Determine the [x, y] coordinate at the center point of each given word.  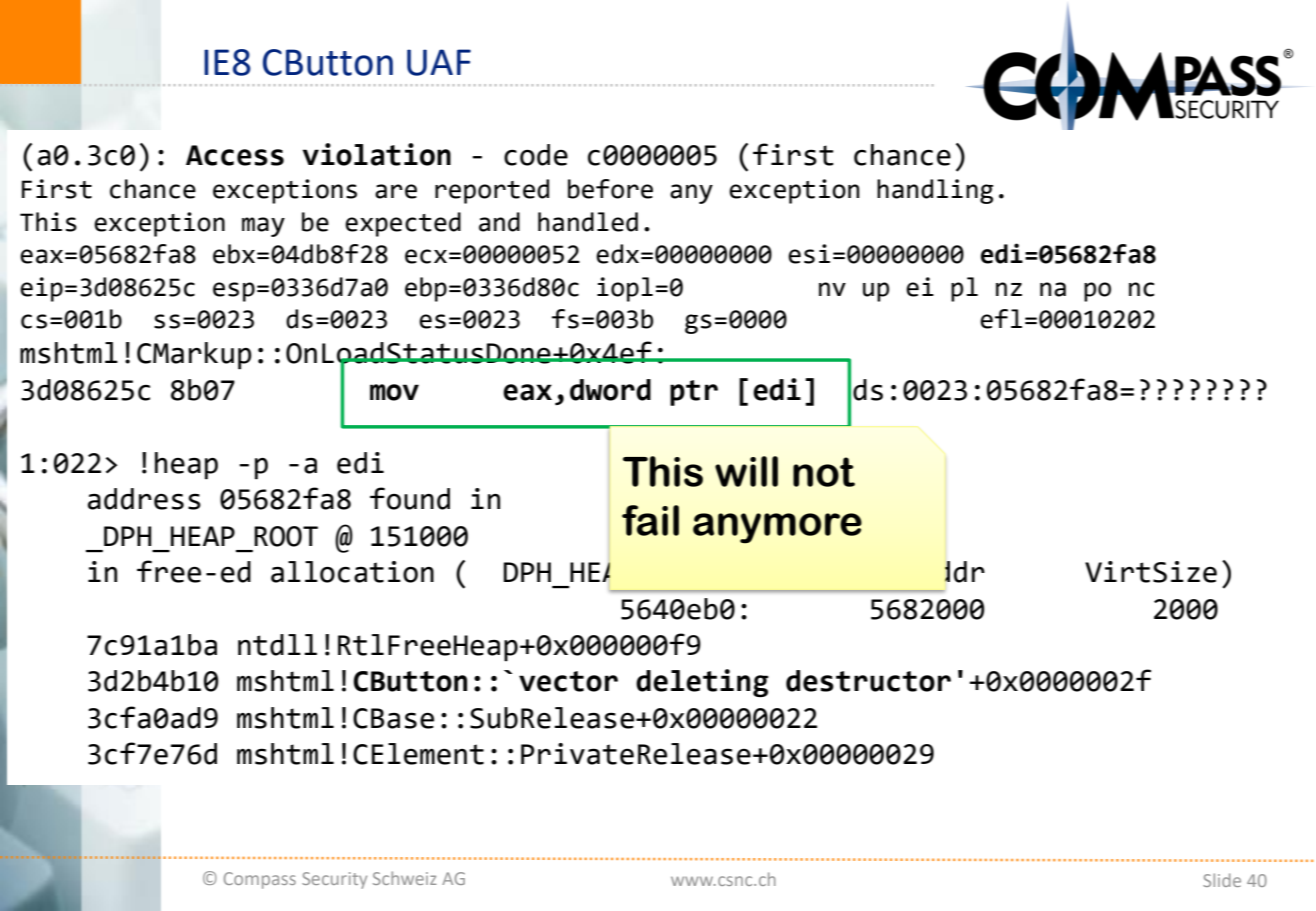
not [824, 472]
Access [235, 155]
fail [650, 520]
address [144, 499]
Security [334, 880]
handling [935, 191]
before [610, 189]
